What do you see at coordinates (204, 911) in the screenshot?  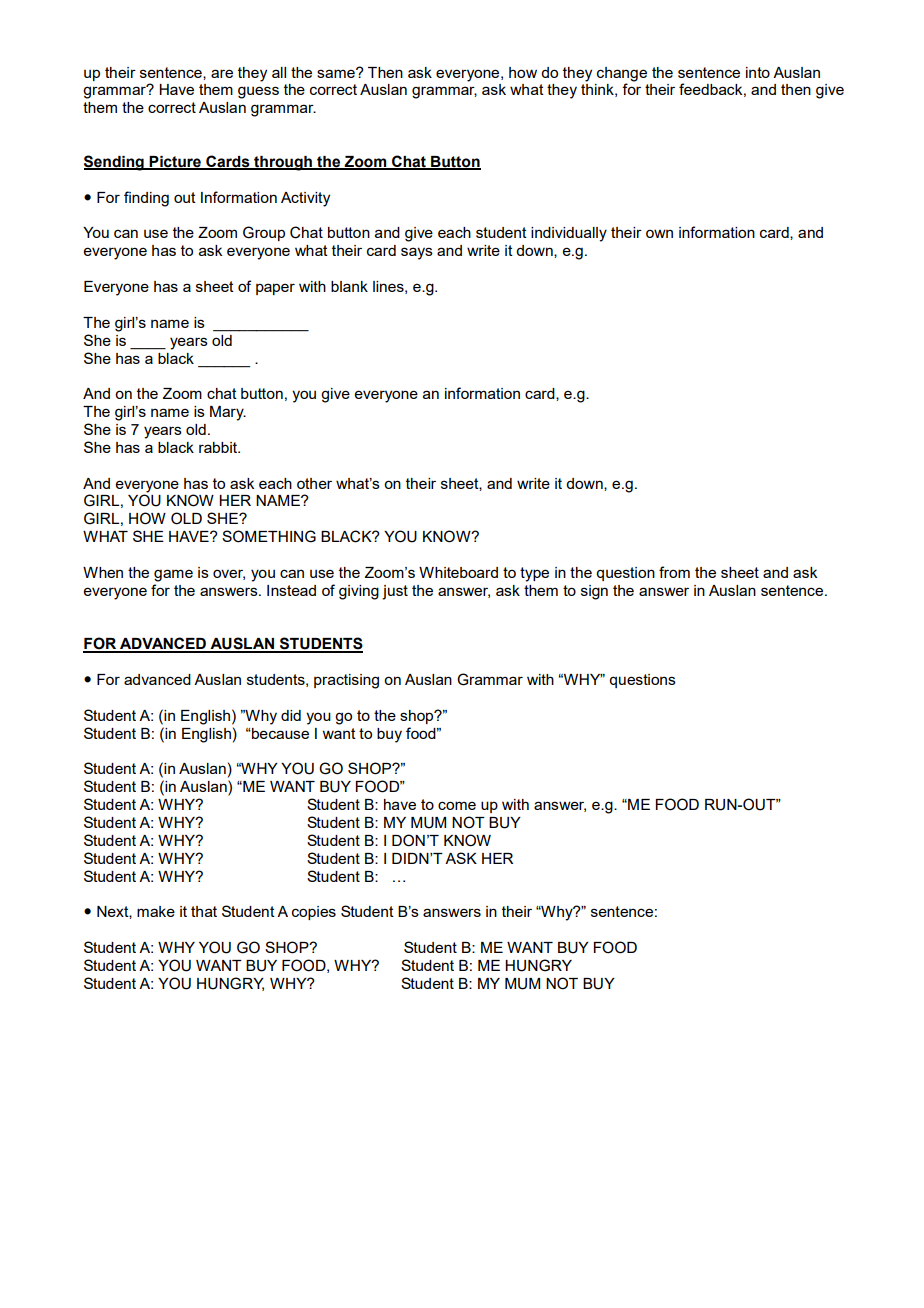 I see `that` at bounding box center [204, 911].
